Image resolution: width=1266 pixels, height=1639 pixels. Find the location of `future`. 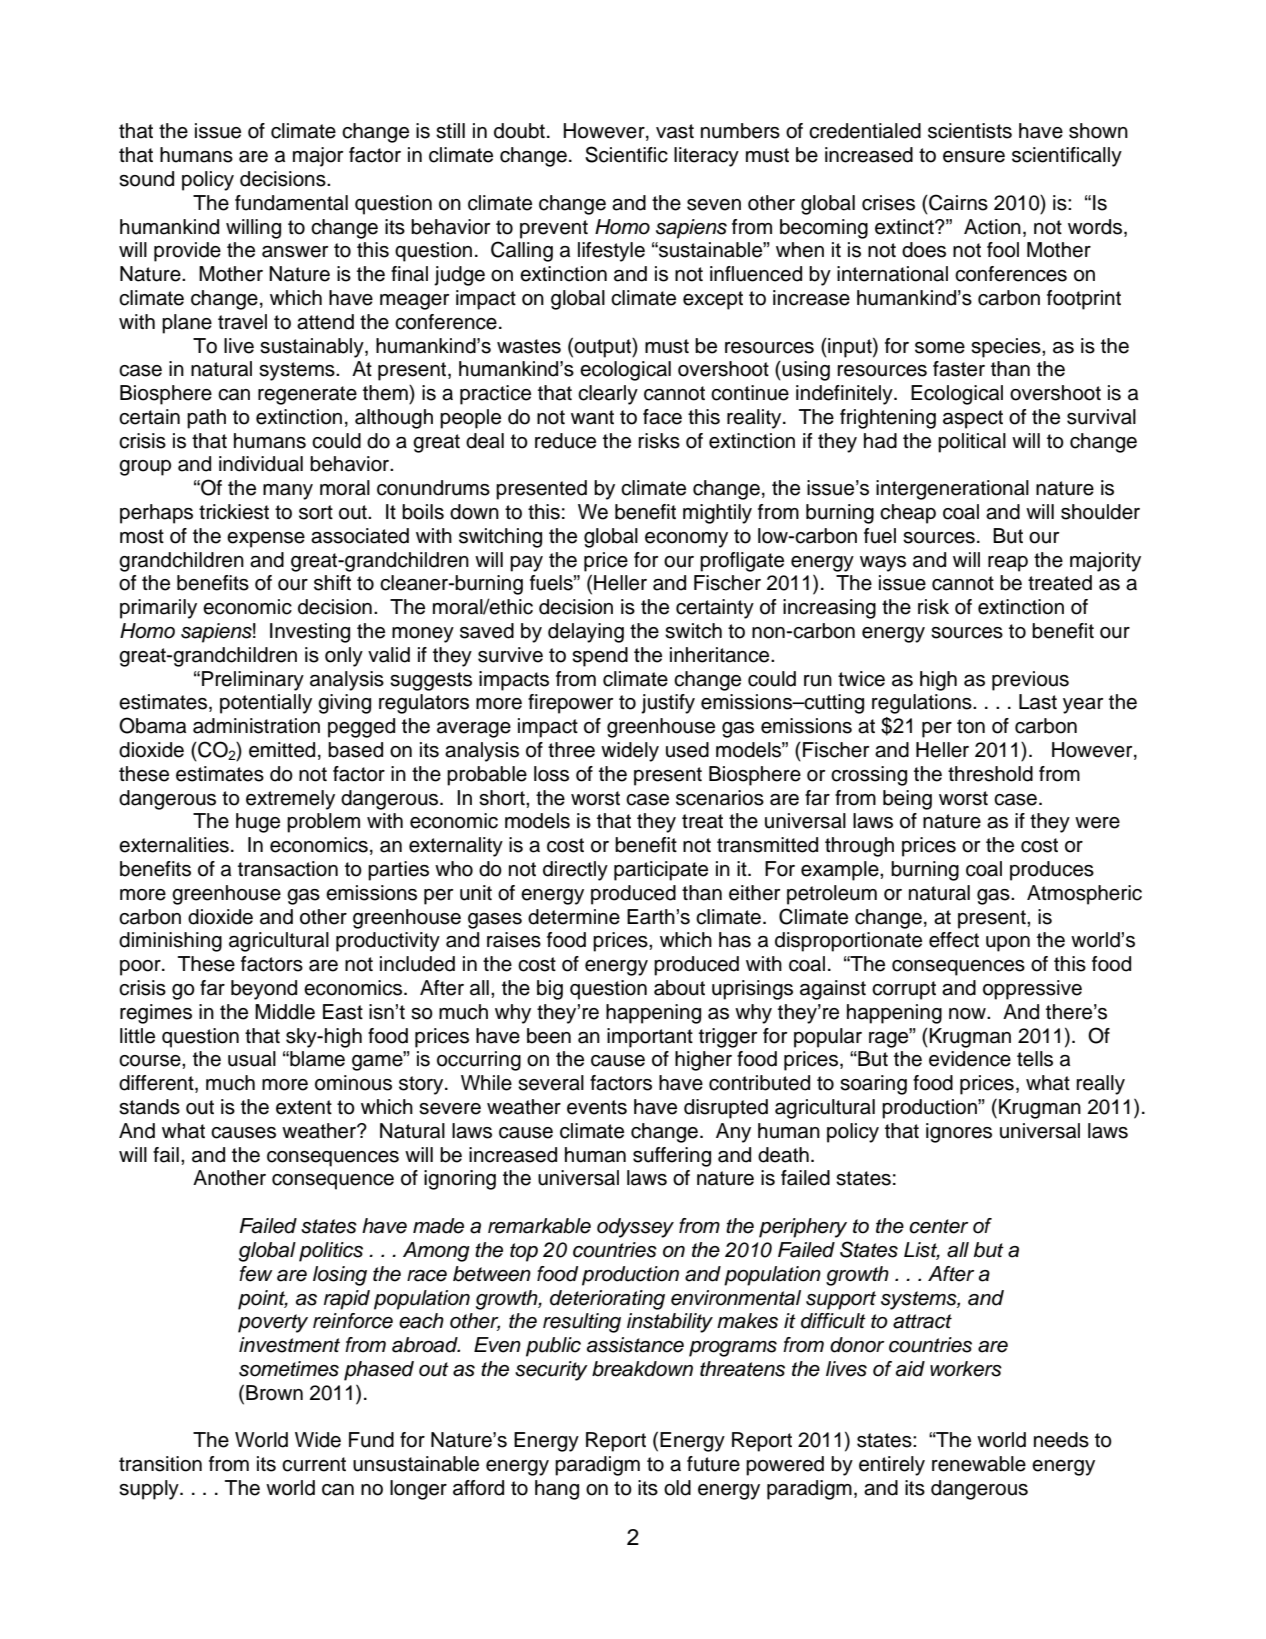

future is located at coordinates (713, 1464).
